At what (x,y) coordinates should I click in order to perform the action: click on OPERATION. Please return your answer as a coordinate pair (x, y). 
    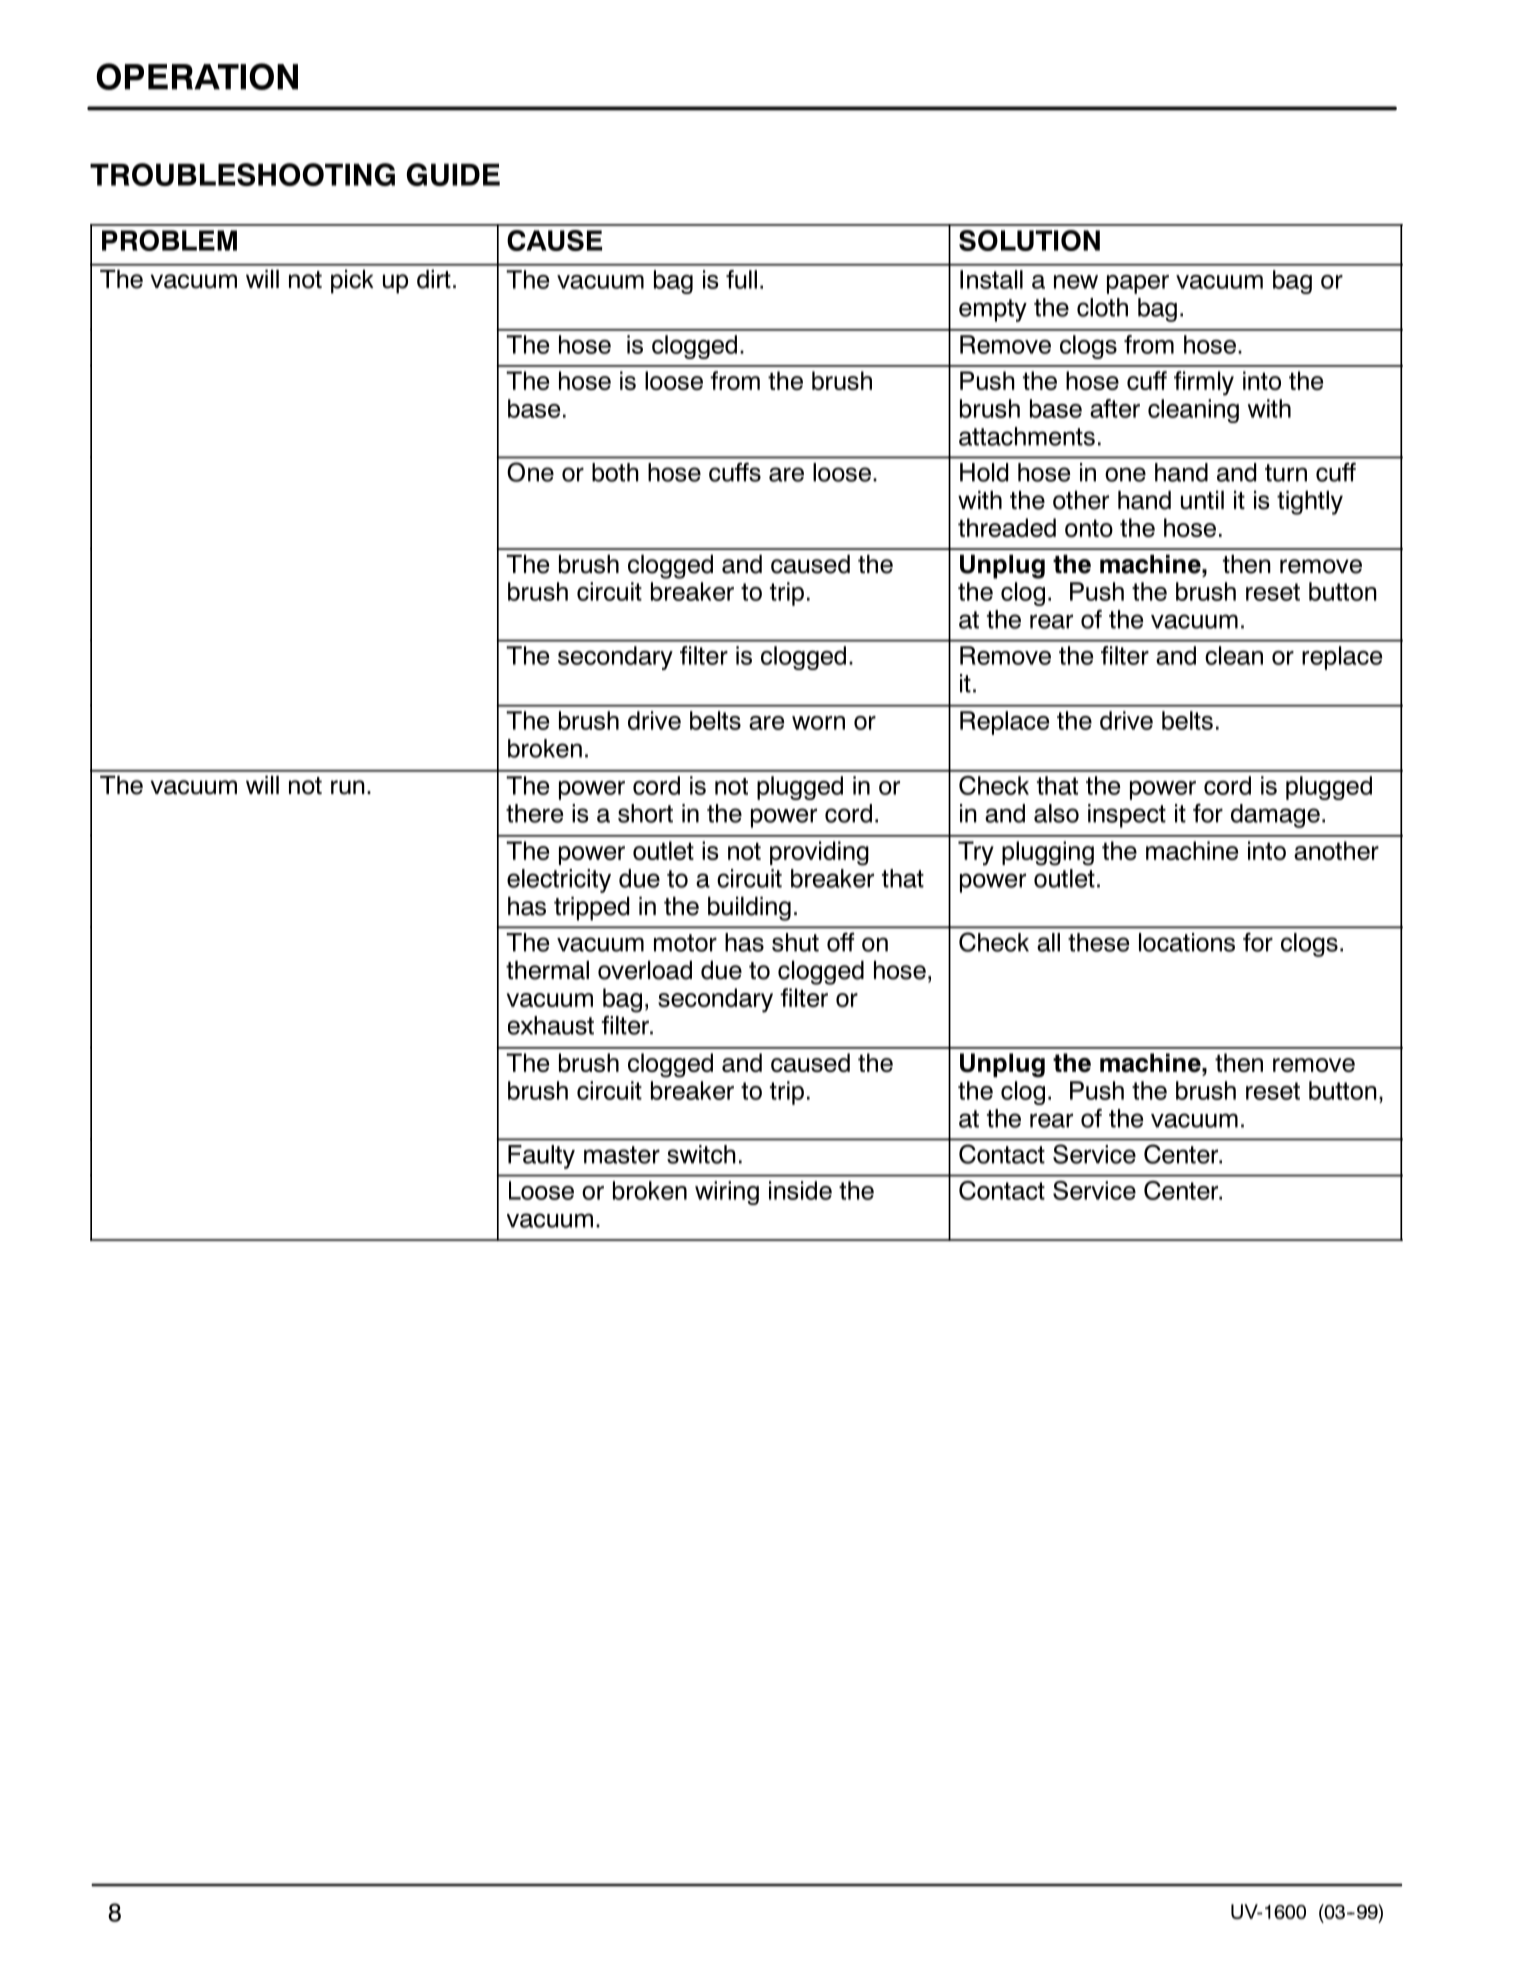
    Looking at the image, I should click on (197, 76).
